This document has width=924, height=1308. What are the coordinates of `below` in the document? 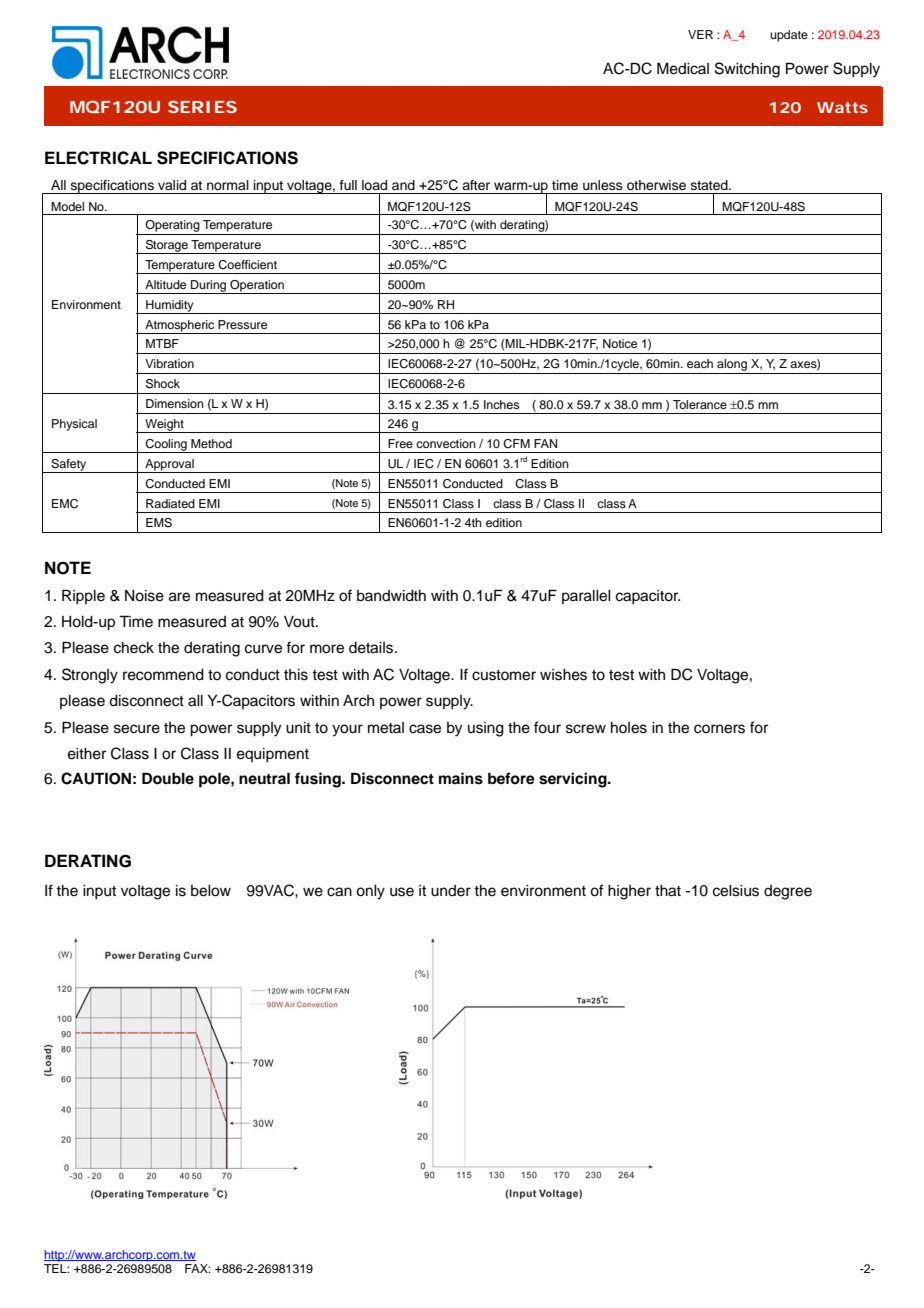 It's located at (211, 891).
